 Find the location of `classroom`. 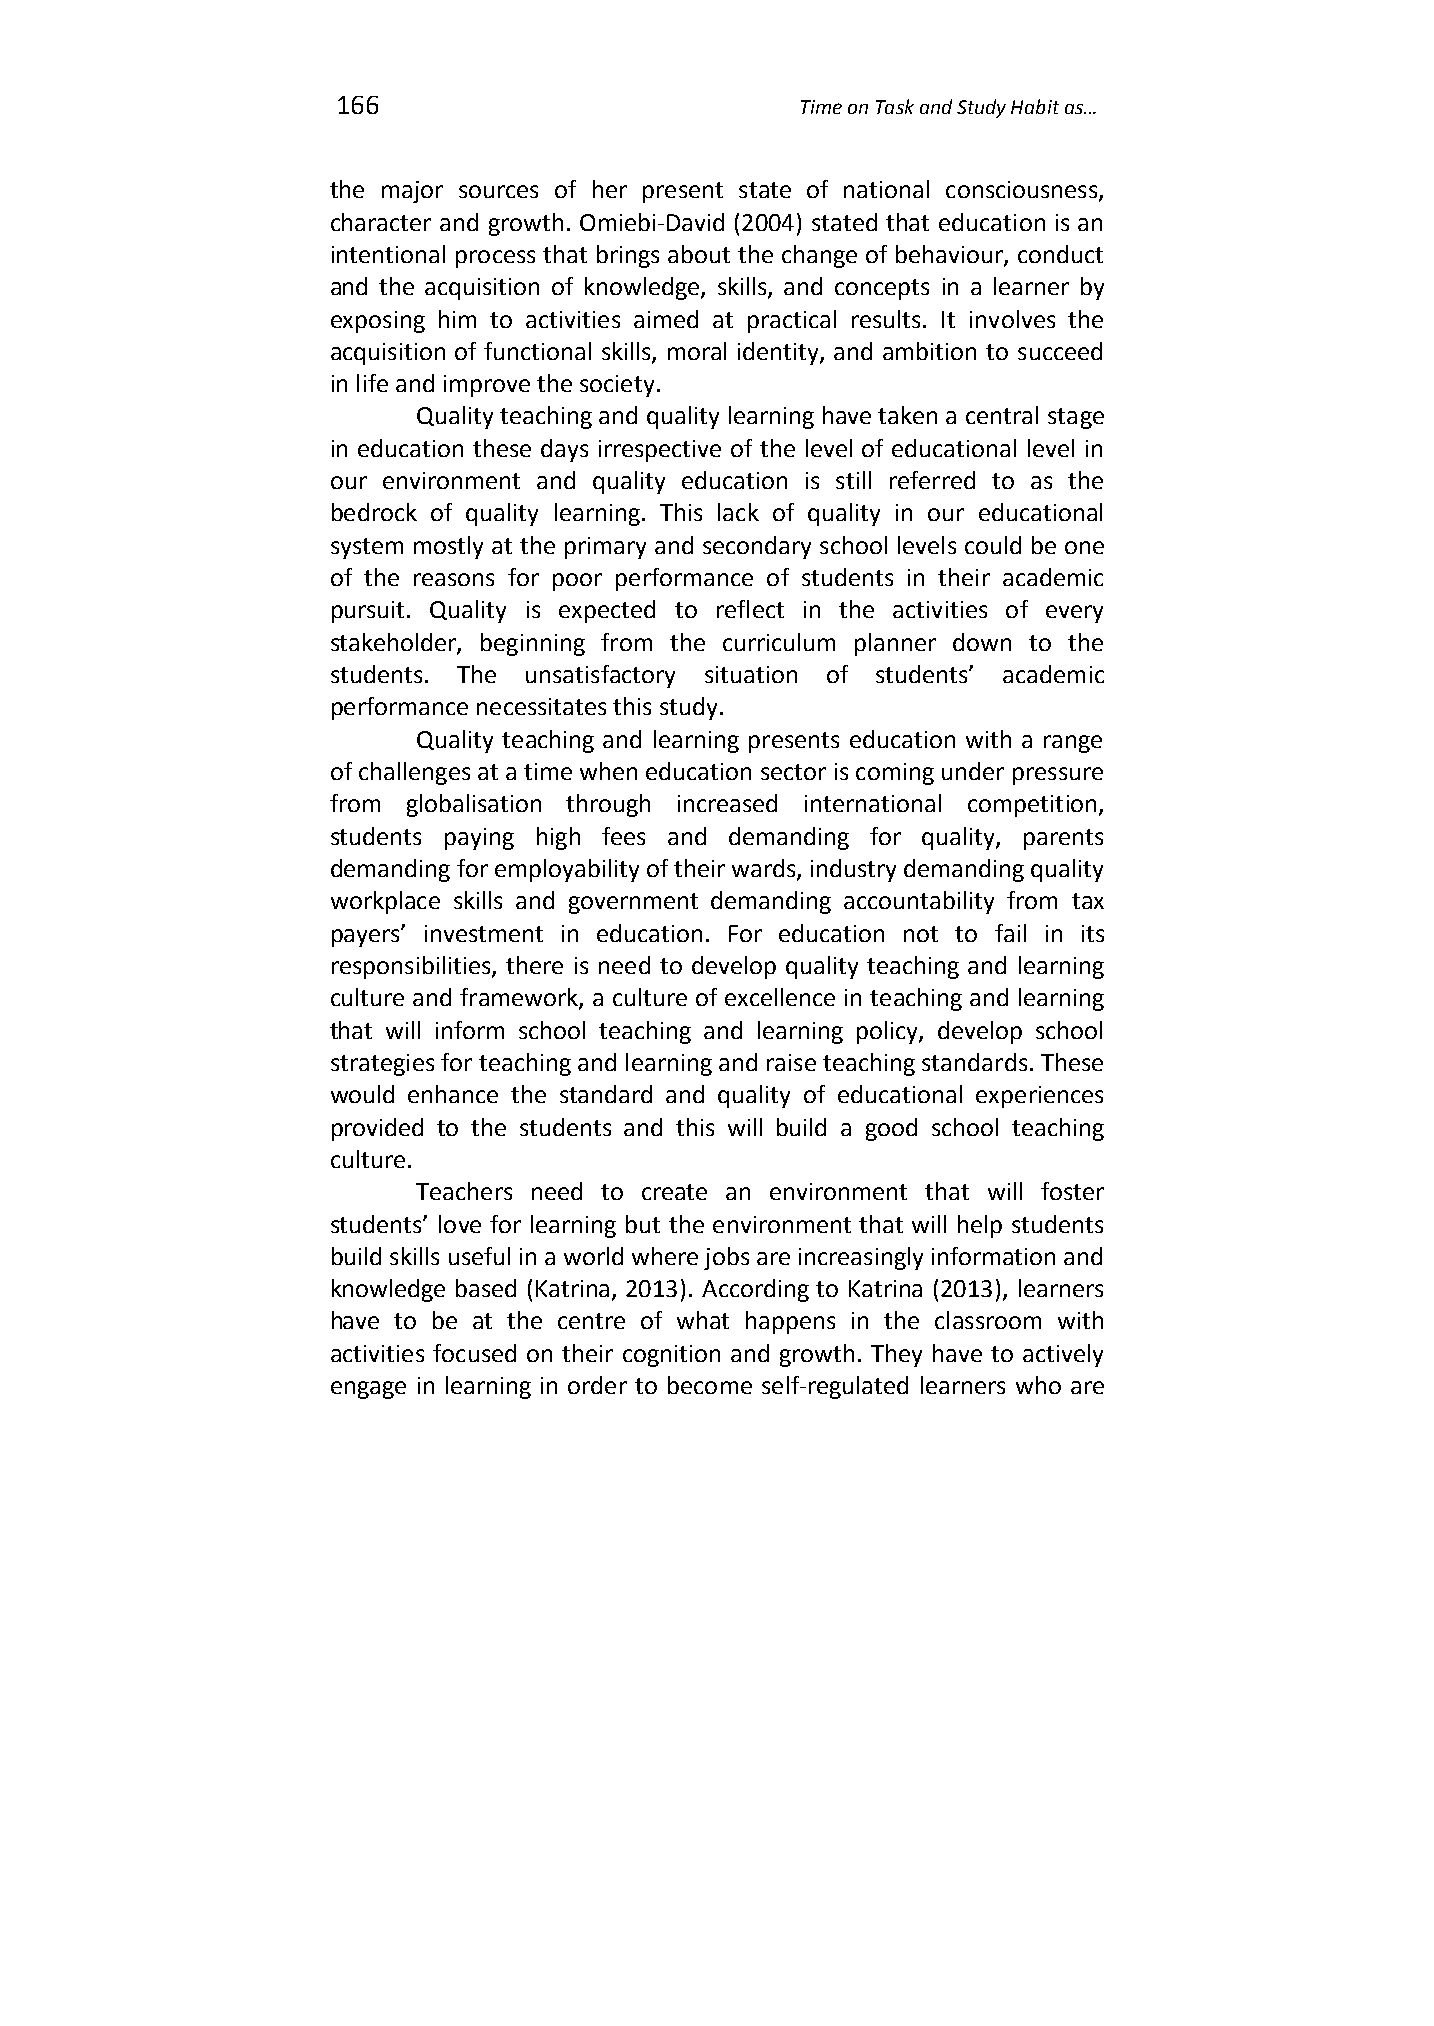

classroom is located at coordinates (988, 1320).
